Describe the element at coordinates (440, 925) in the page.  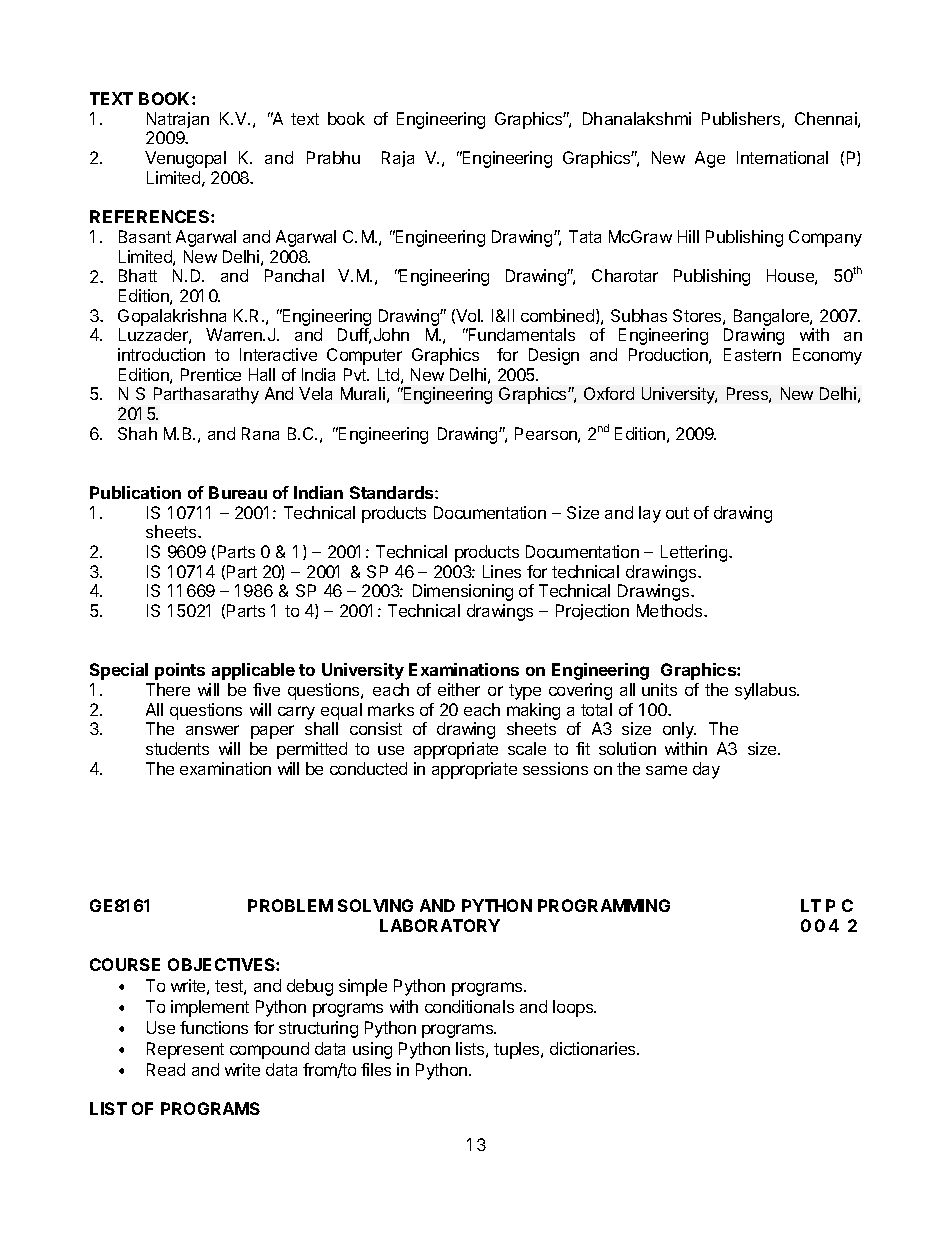
I see `LABORATORY` at that location.
